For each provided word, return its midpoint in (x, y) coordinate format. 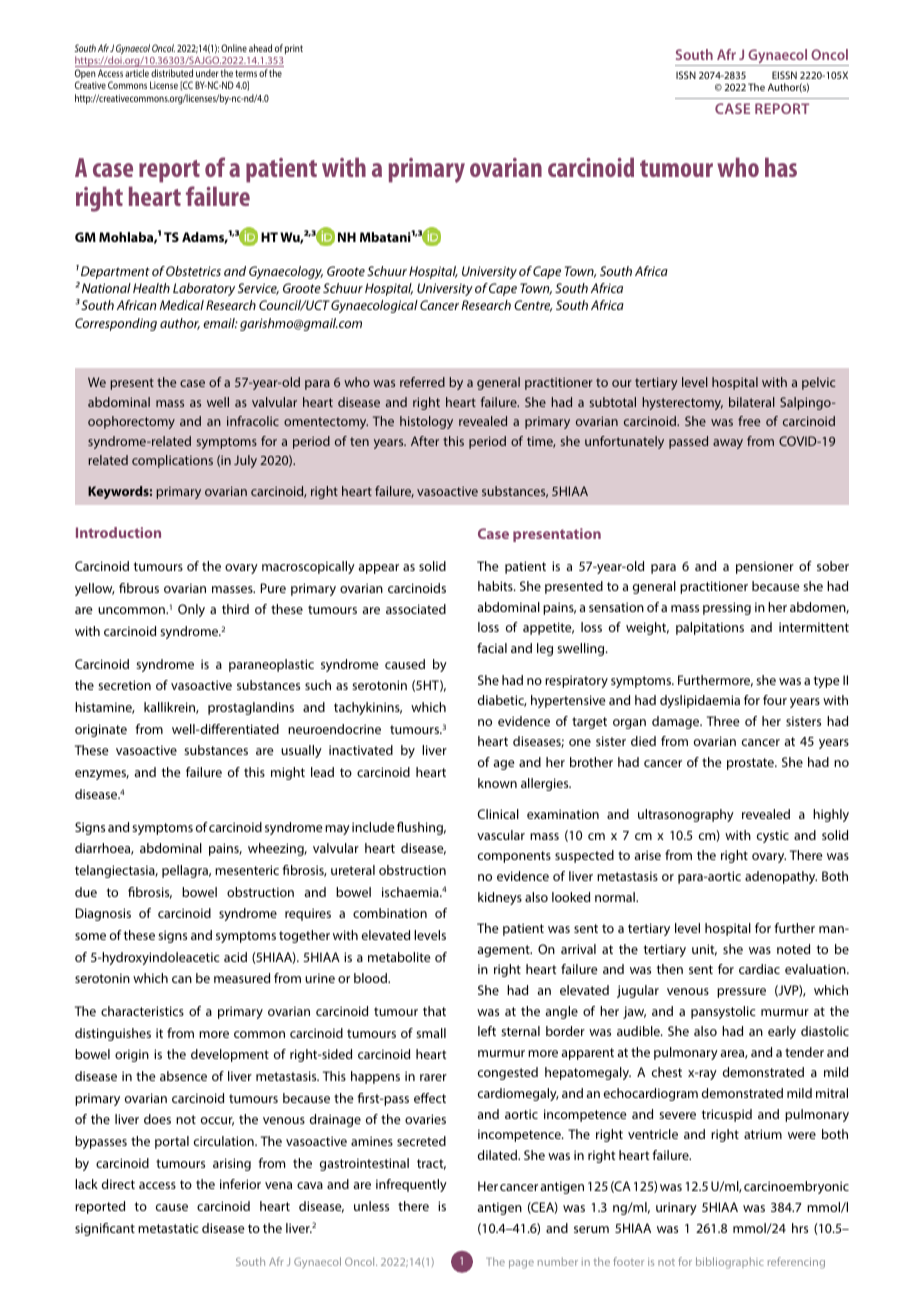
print (294, 49)
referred (422, 382)
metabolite (399, 957)
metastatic (168, 1228)
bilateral (752, 402)
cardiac (759, 969)
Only (191, 610)
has (781, 167)
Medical (182, 305)
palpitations (710, 628)
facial (492, 648)
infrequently (411, 1185)
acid (235, 957)
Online (234, 48)
